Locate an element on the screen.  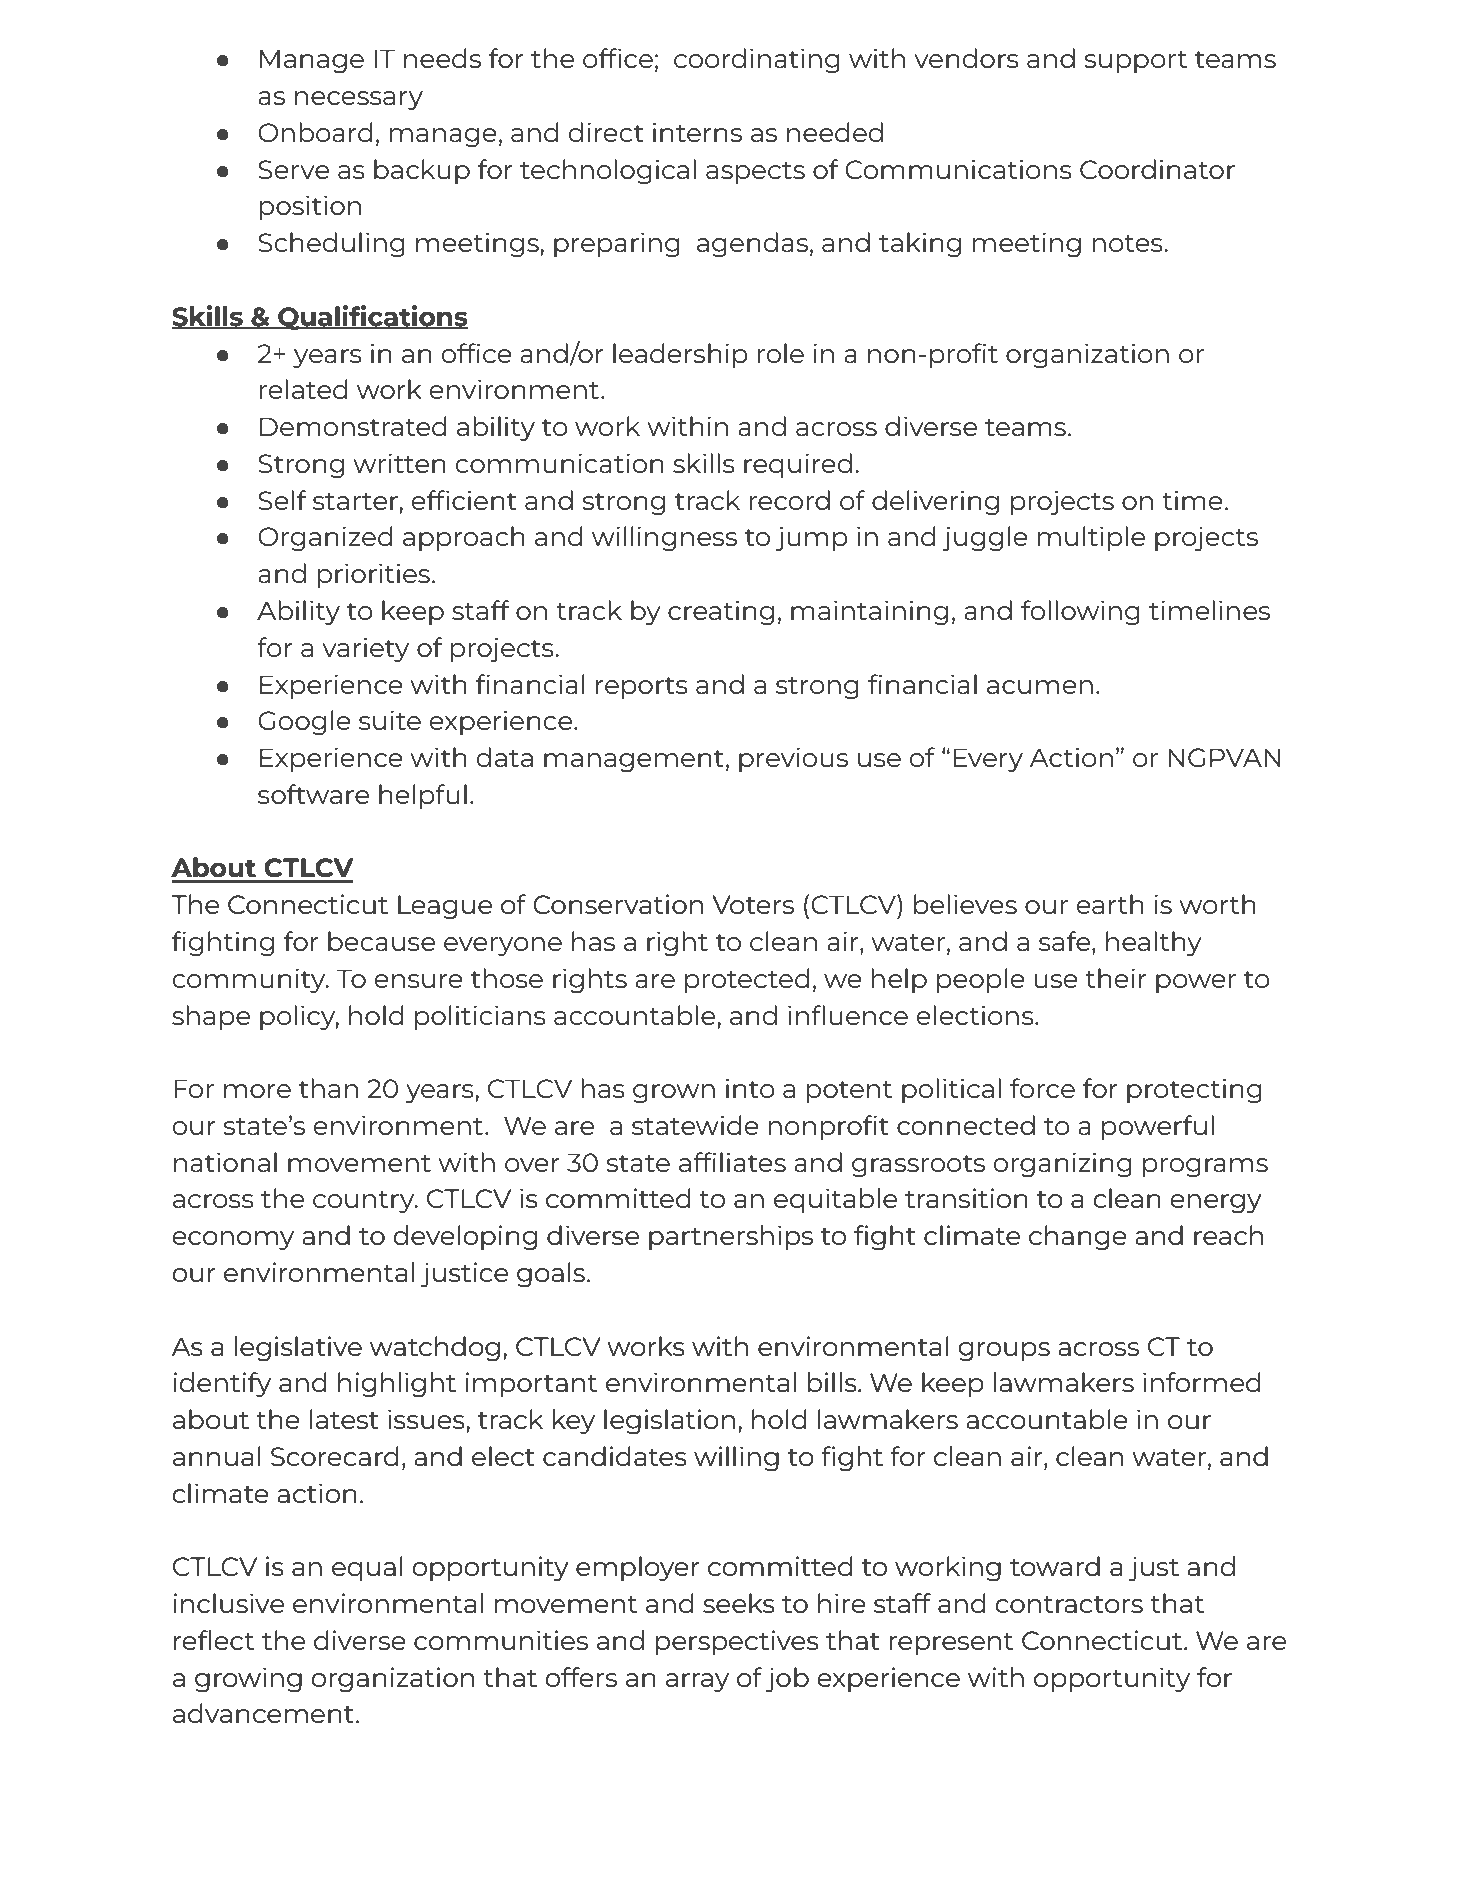
variety is located at coordinates (365, 649).
